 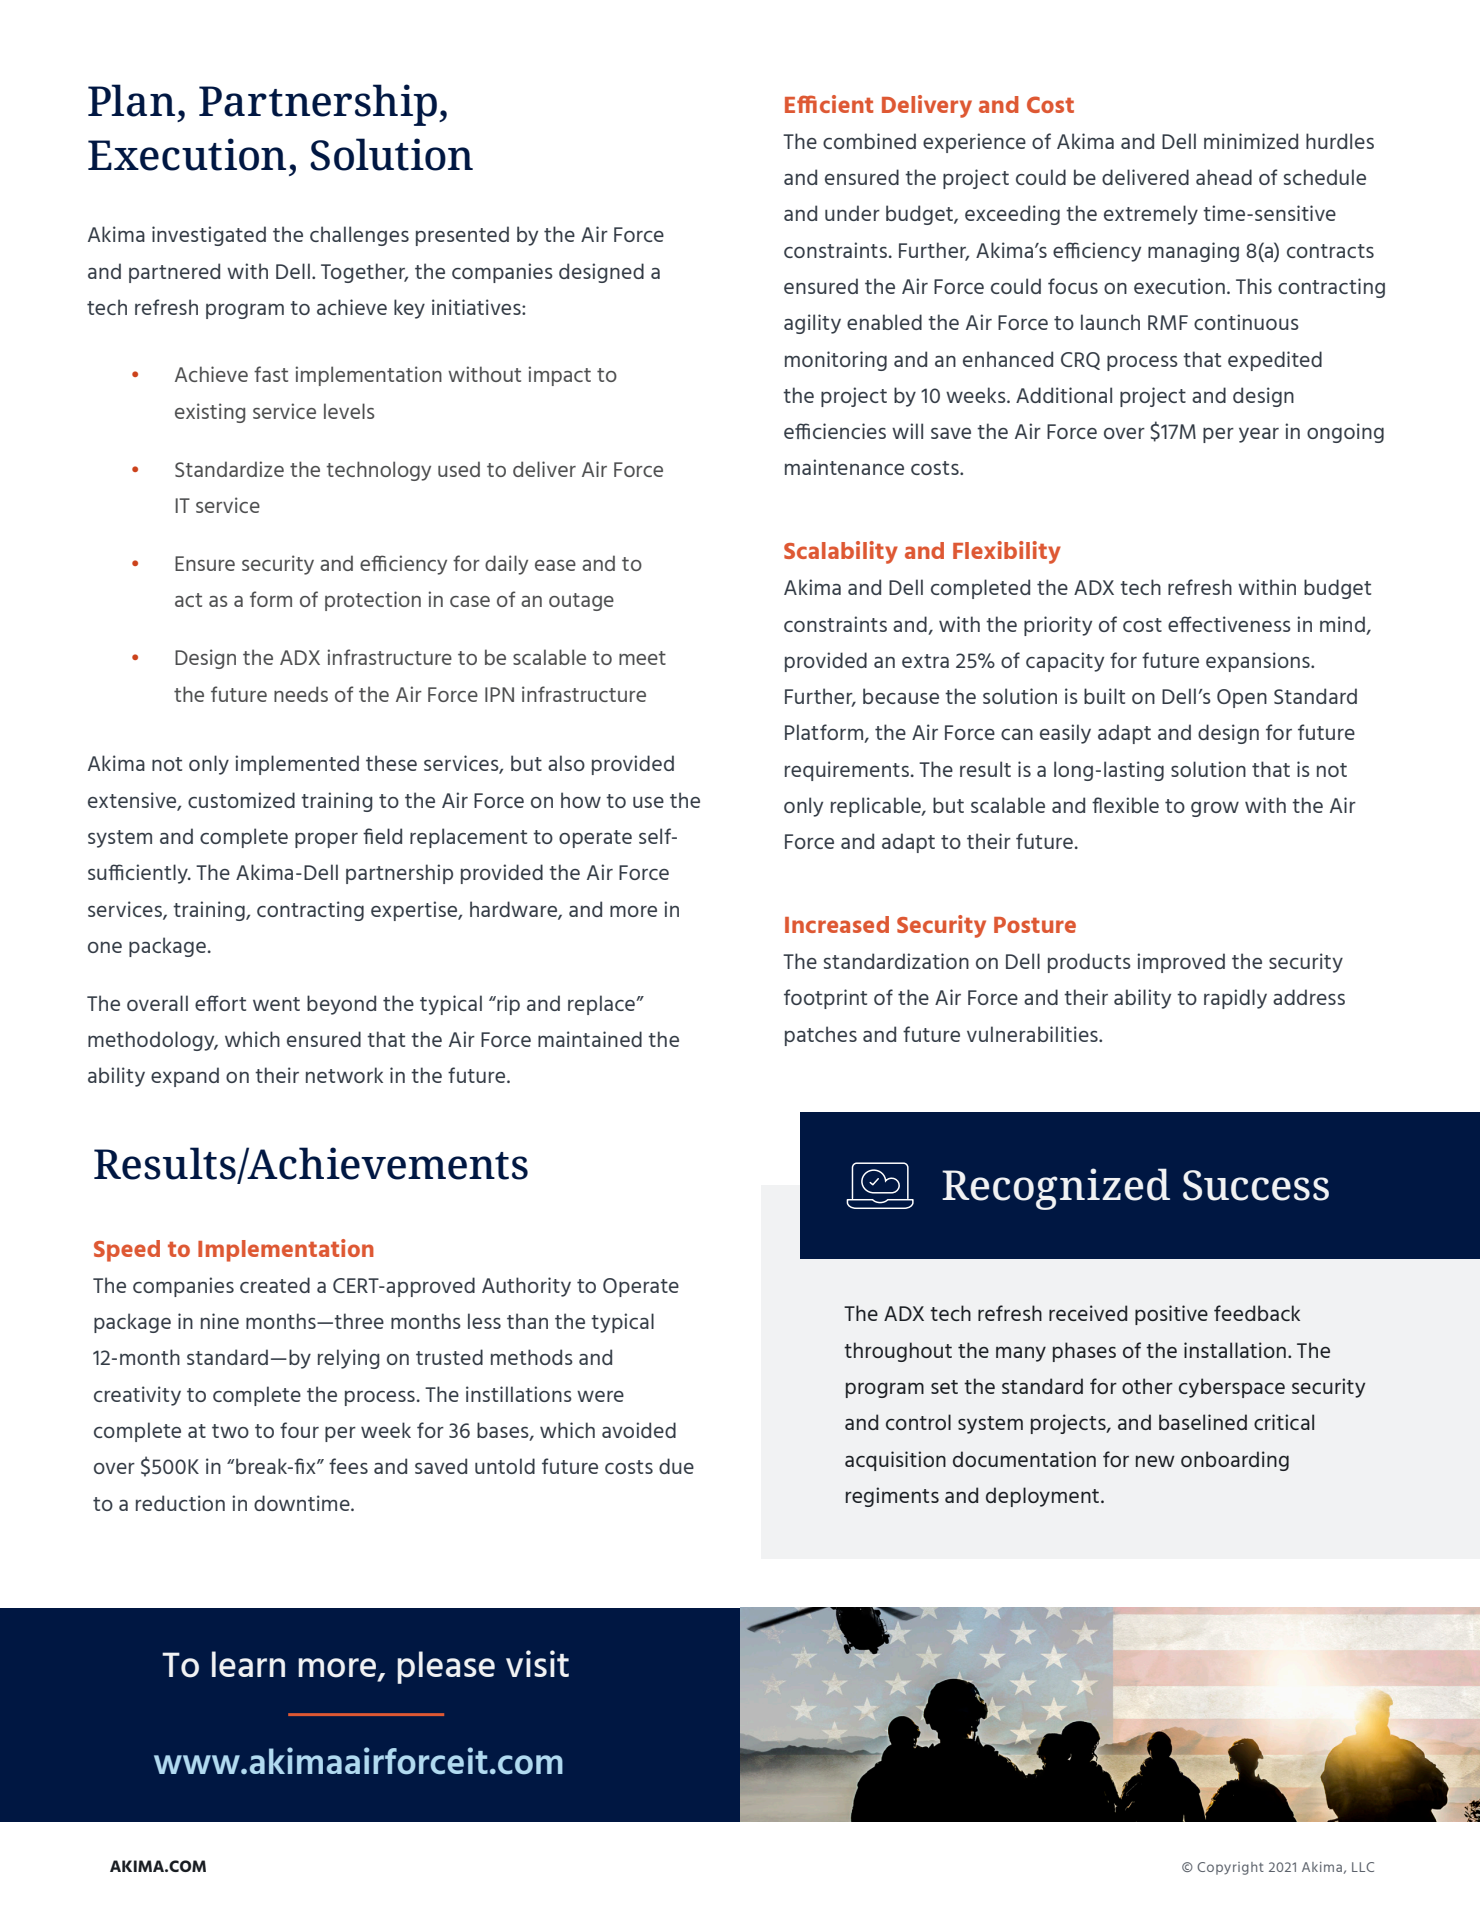 What do you see at coordinates (642, 658) in the page?
I see `meet` at bounding box center [642, 658].
